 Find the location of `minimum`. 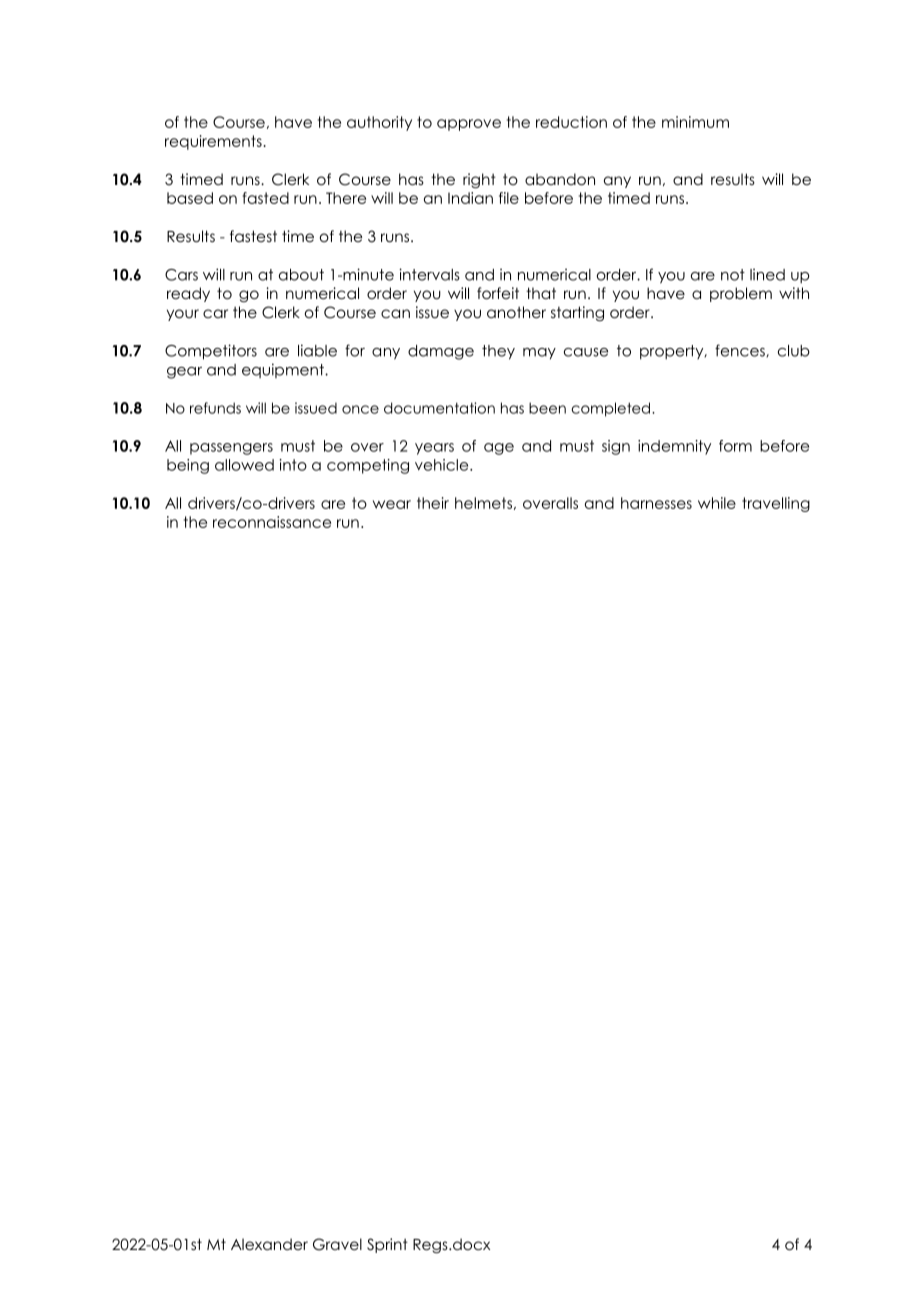

minimum is located at coordinates (695, 122).
